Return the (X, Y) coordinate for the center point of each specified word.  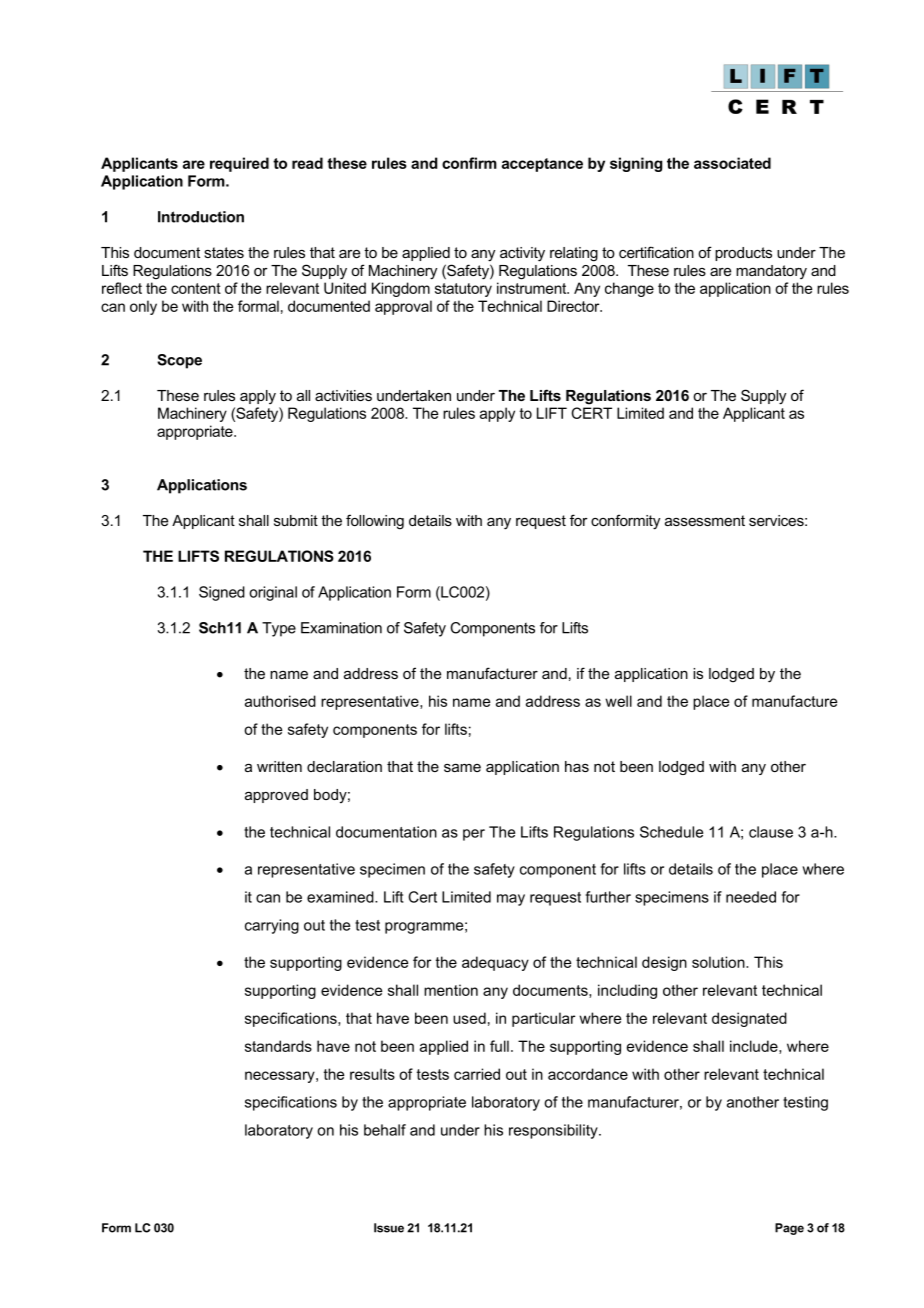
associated (732, 163)
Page (789, 1229)
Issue (389, 1228)
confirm (469, 163)
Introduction (201, 217)
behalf (385, 1130)
